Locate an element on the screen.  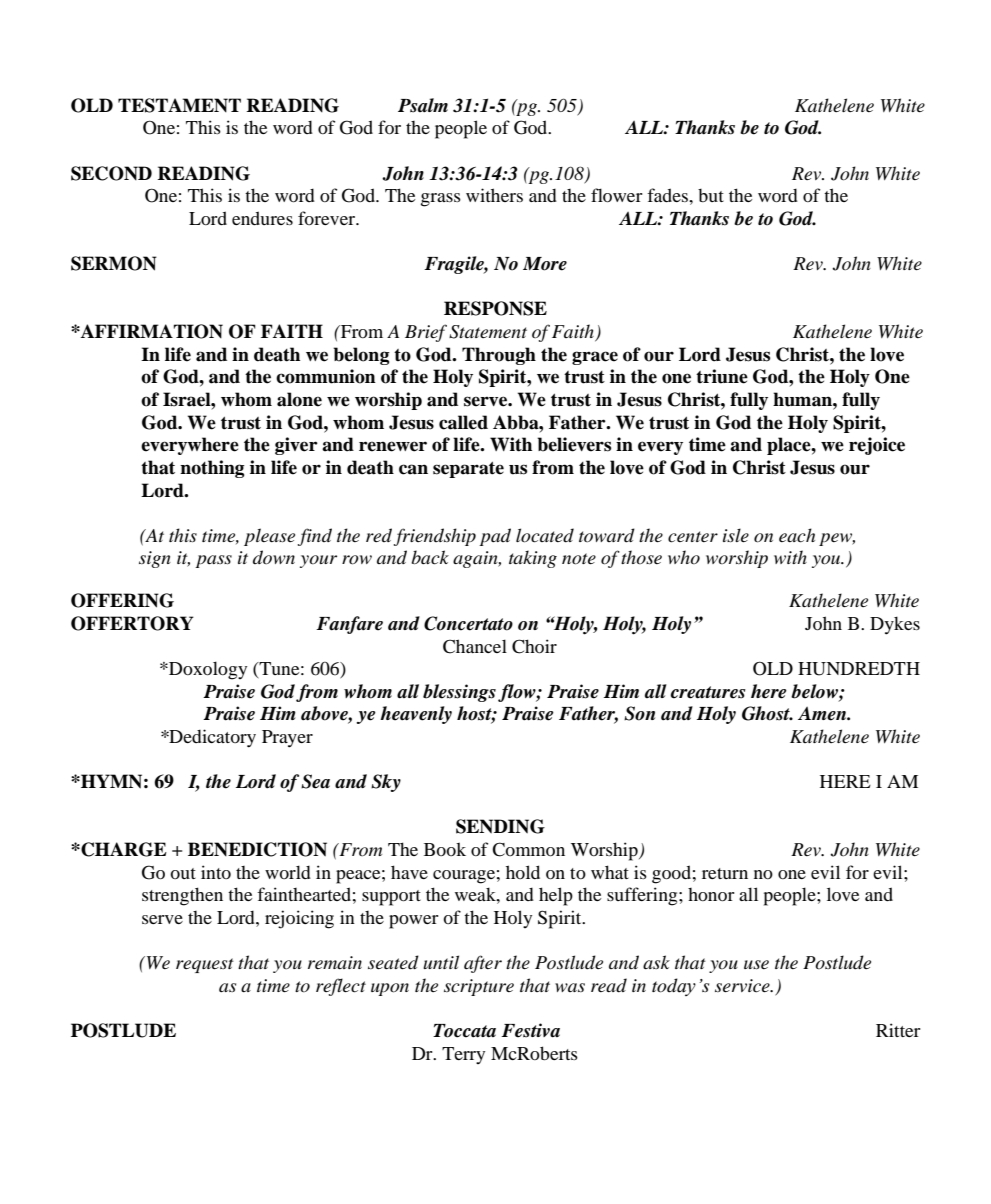
but is located at coordinates (711, 195).
